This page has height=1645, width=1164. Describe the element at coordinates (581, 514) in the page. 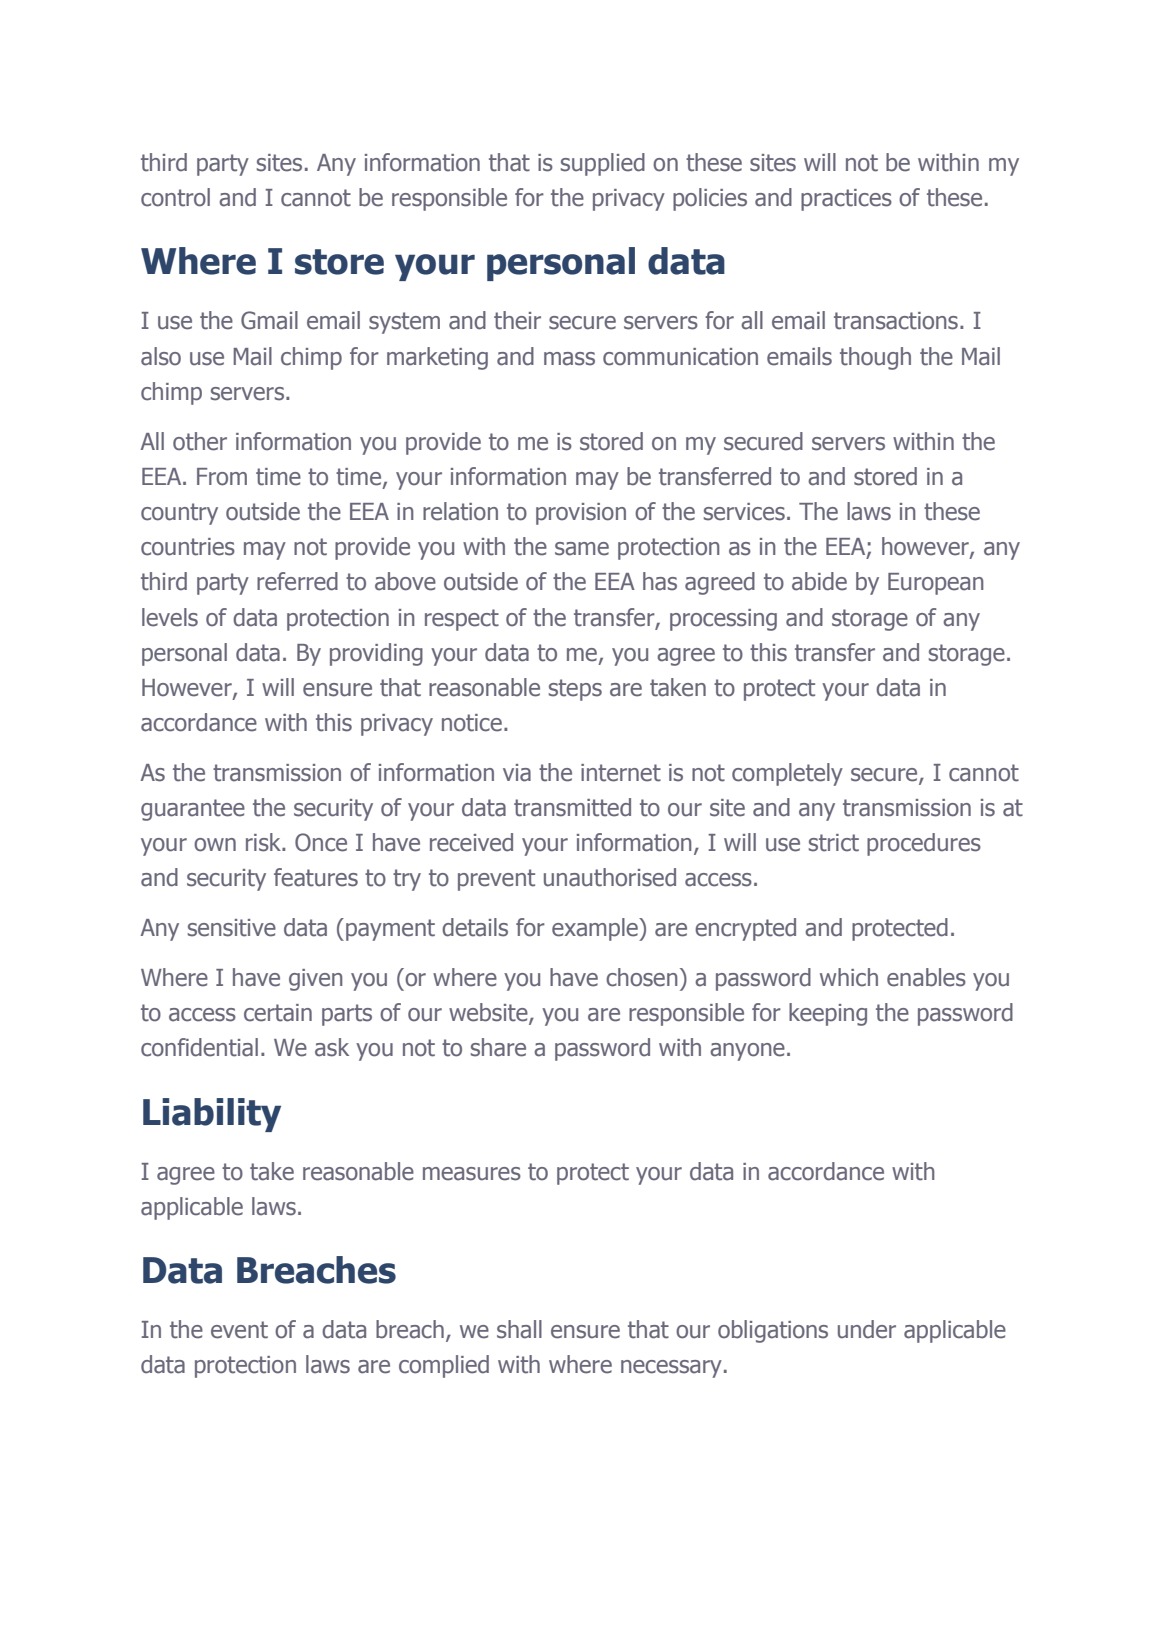

I see `provision` at that location.
